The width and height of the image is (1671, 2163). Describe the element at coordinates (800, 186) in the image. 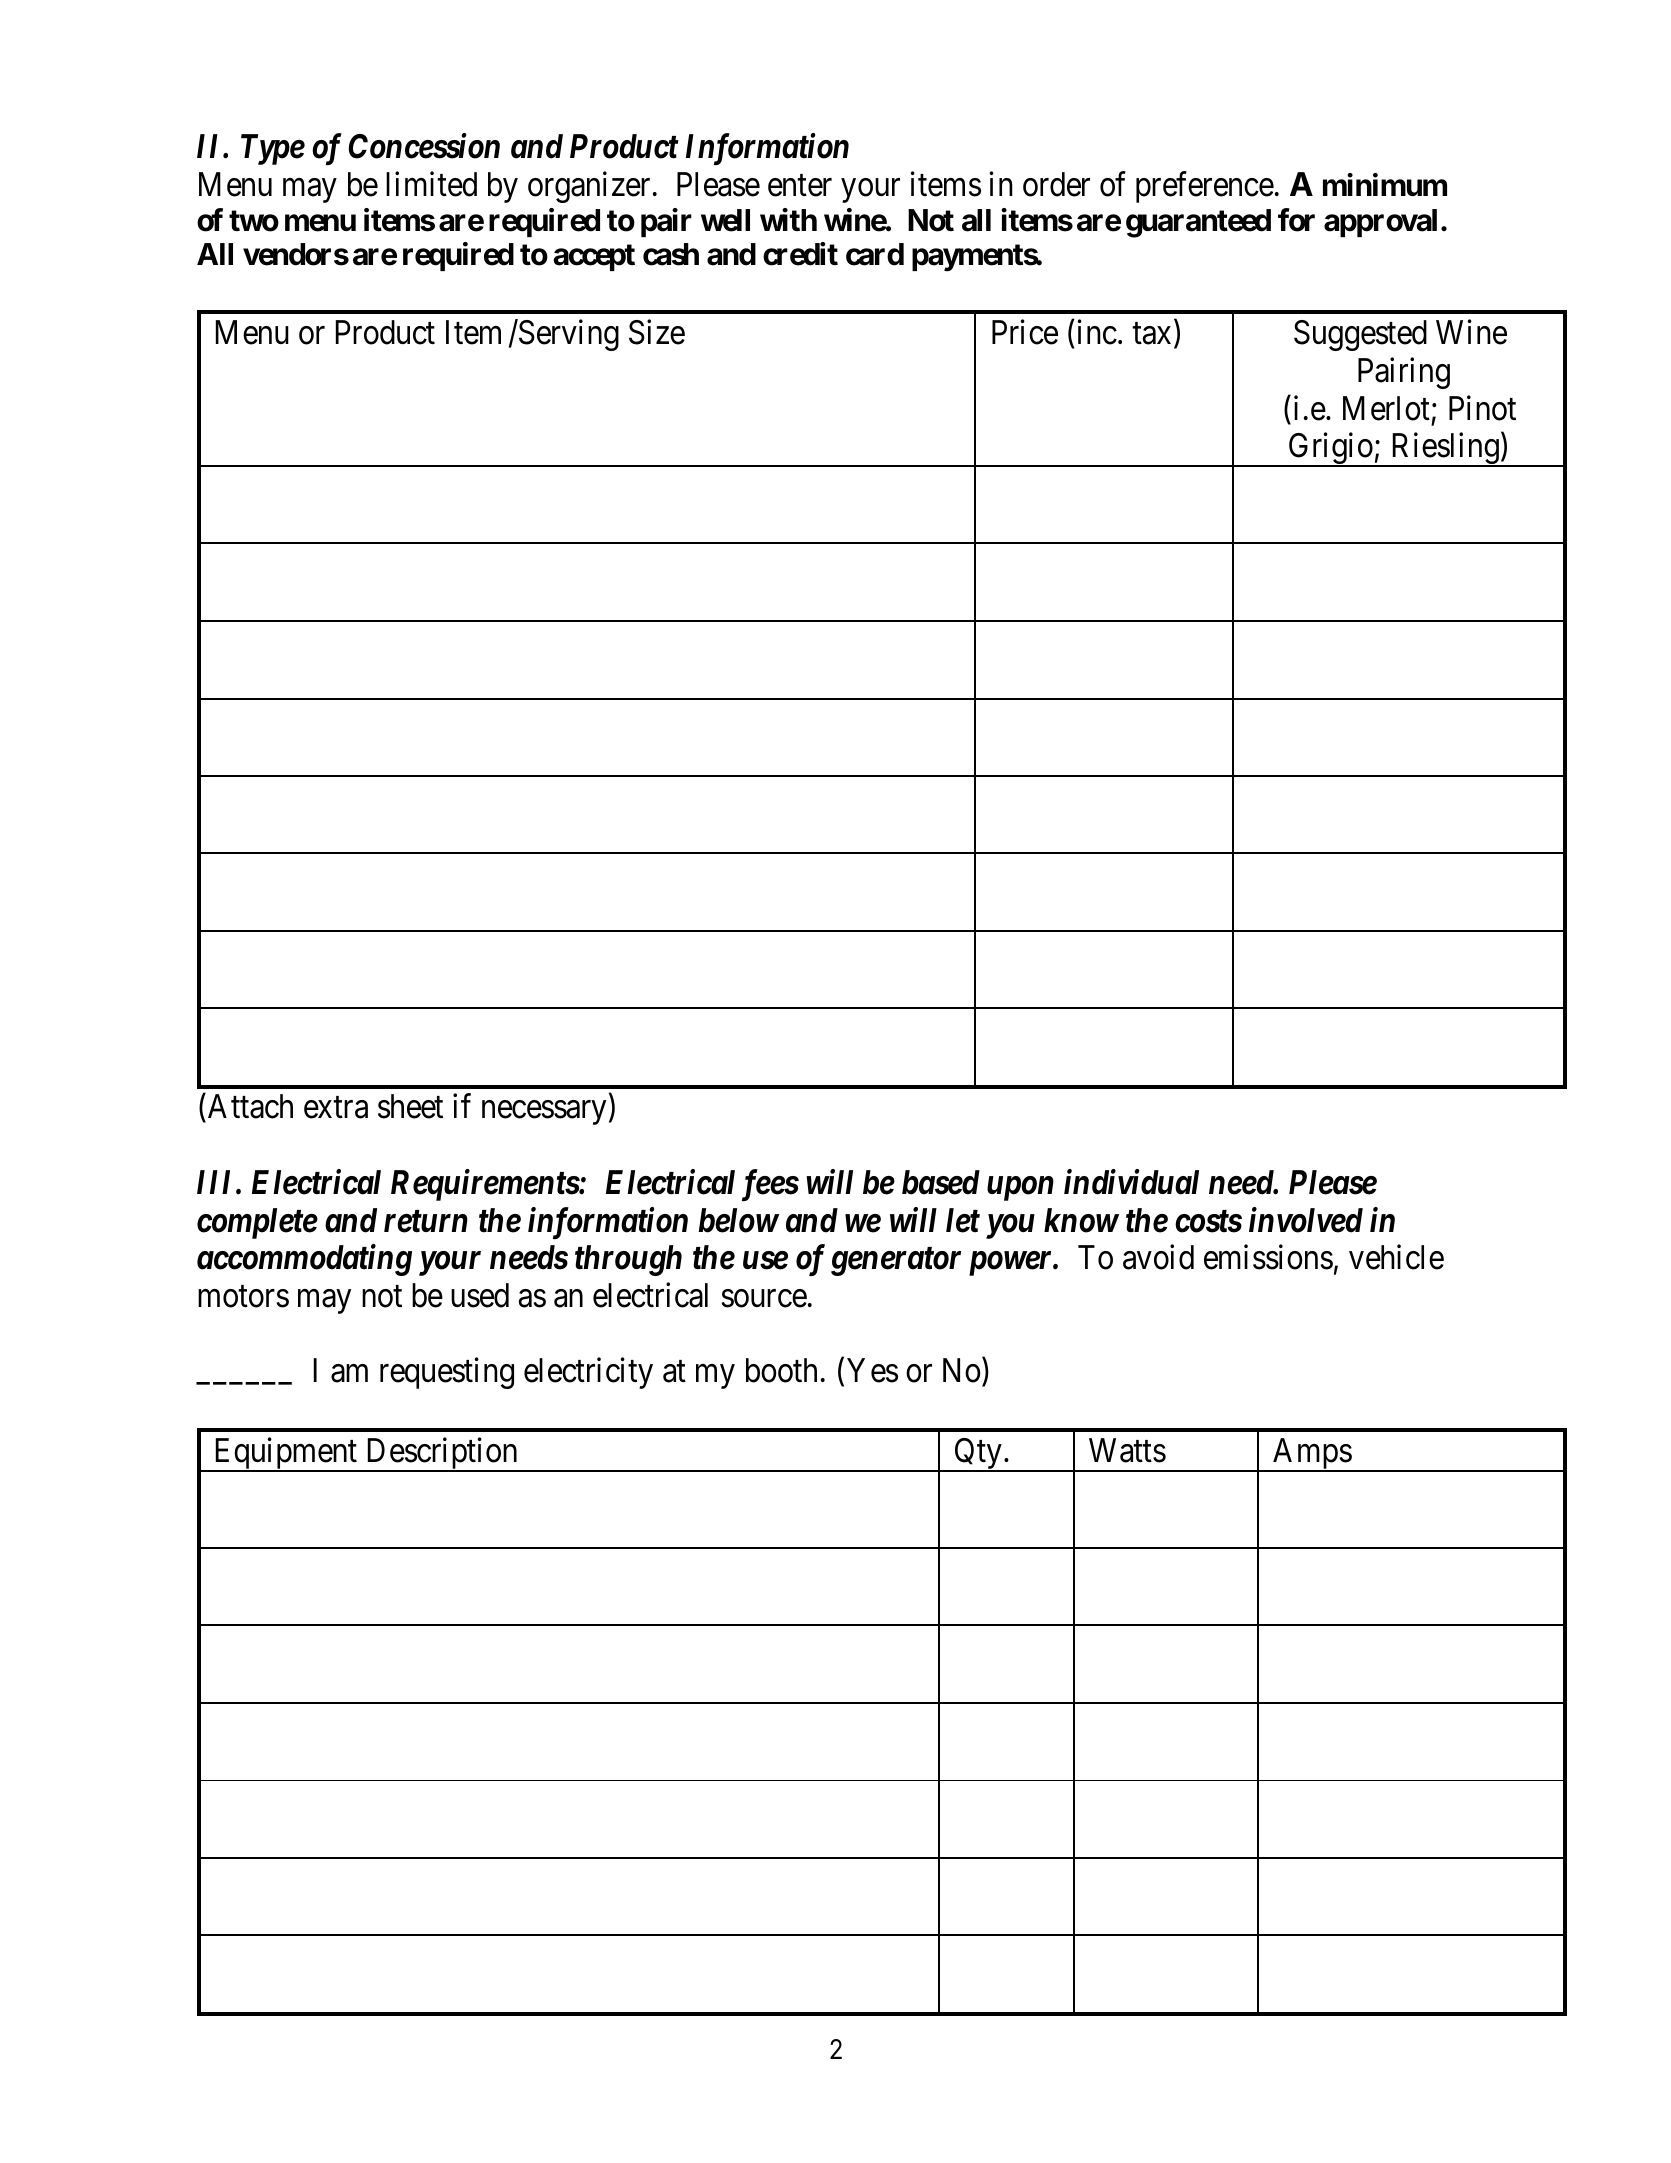

I see `enter` at that location.
